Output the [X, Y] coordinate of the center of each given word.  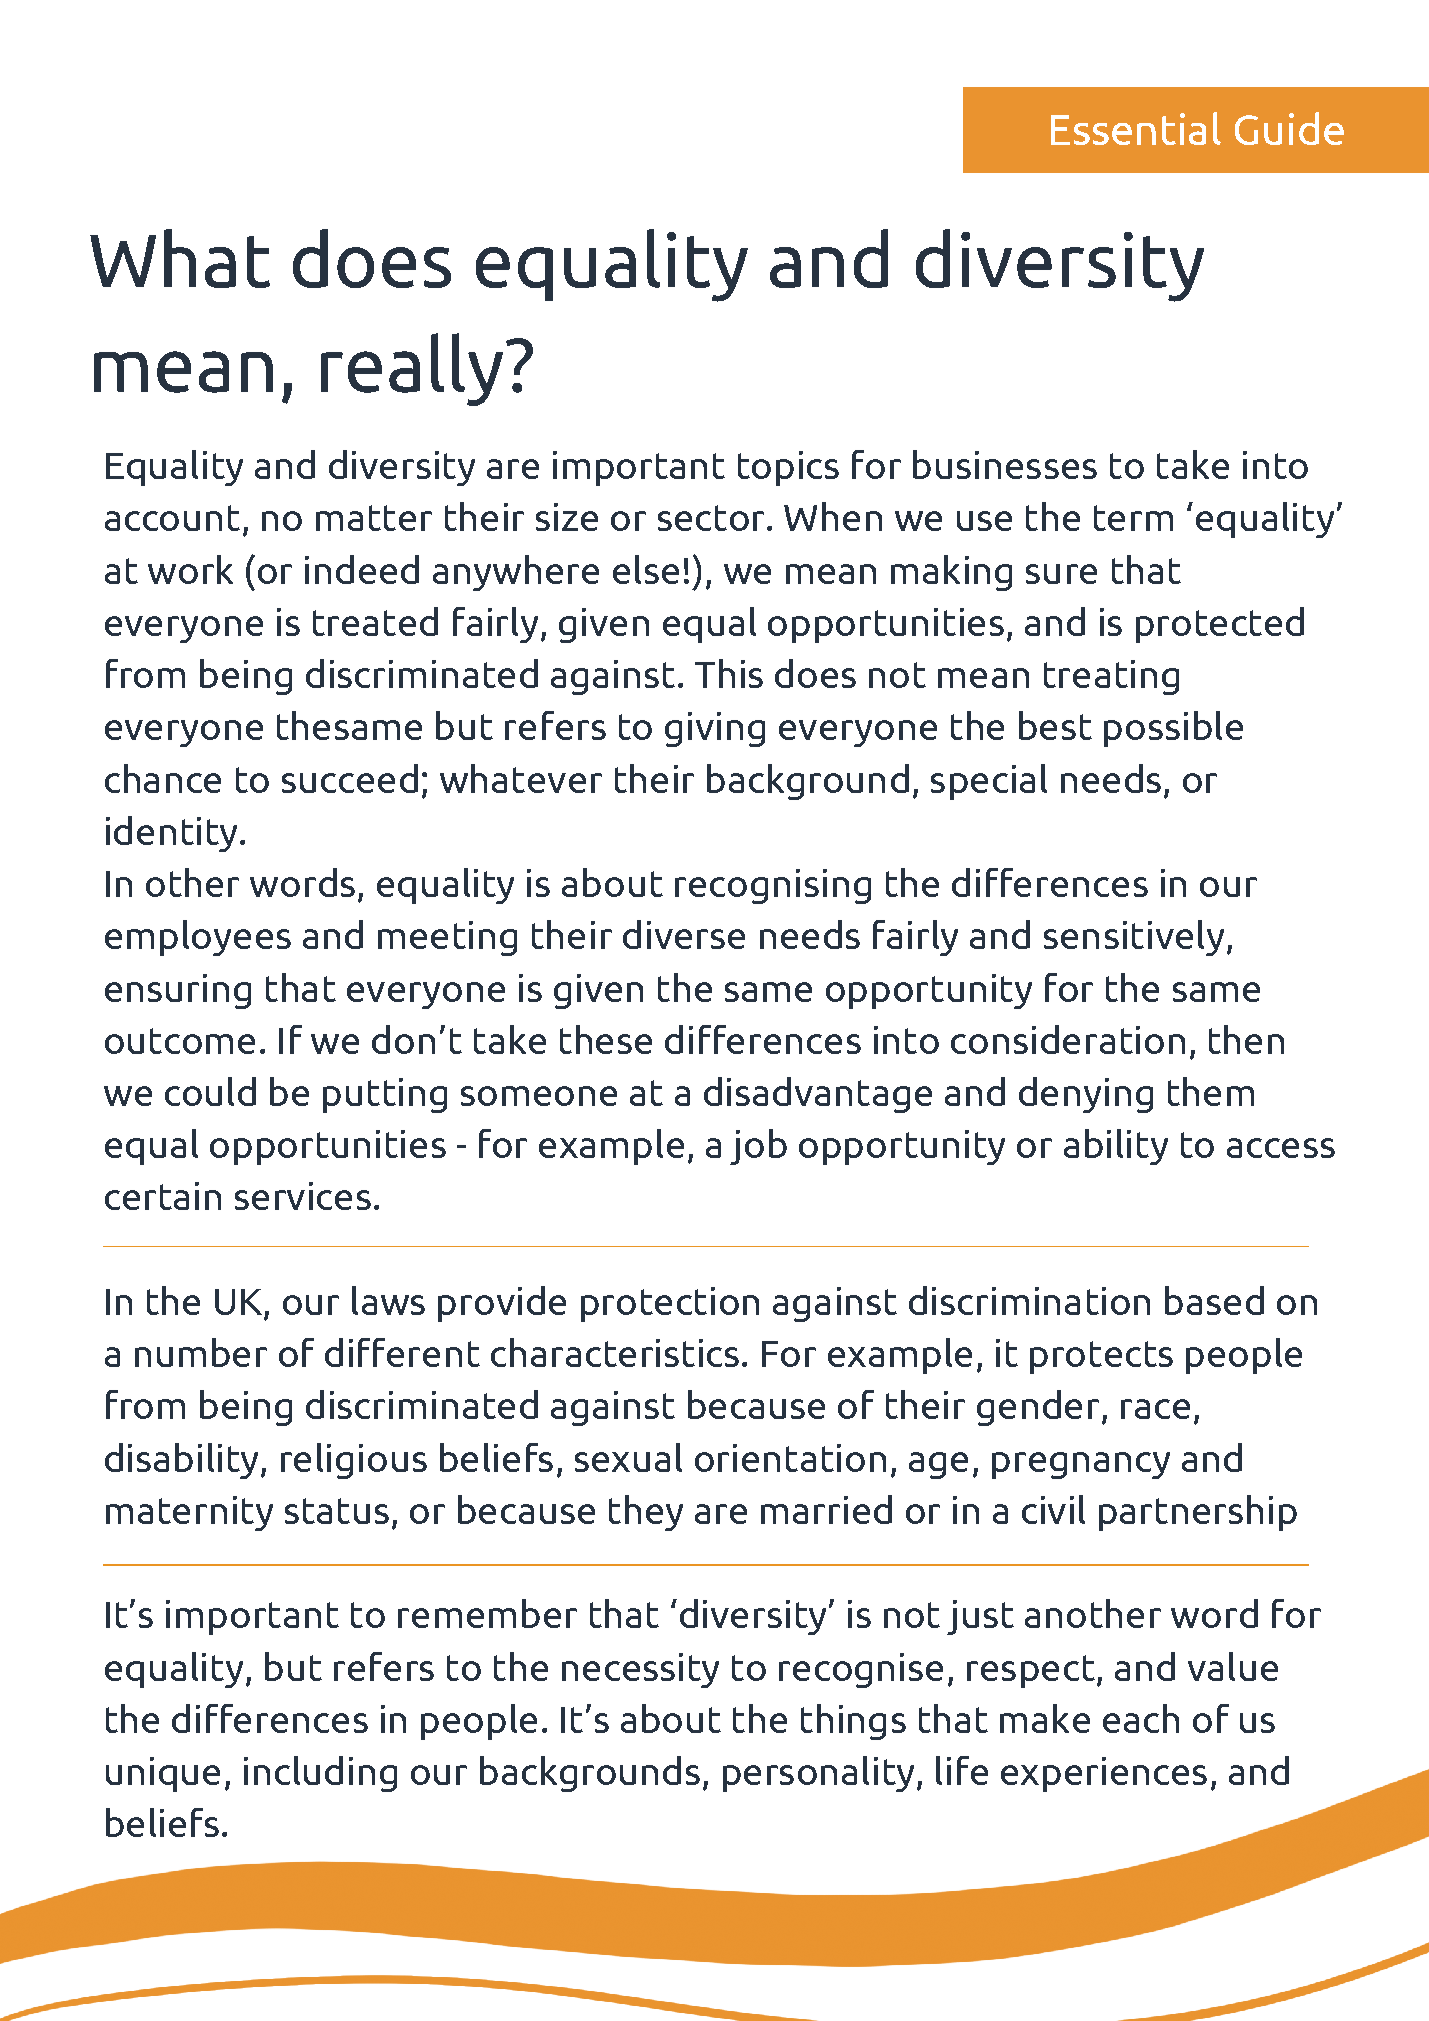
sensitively [1134, 938]
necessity [640, 1670]
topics [788, 468]
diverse [684, 934]
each [1141, 1718]
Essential [1136, 128]
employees [198, 938]
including [320, 1774]
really [412, 369]
